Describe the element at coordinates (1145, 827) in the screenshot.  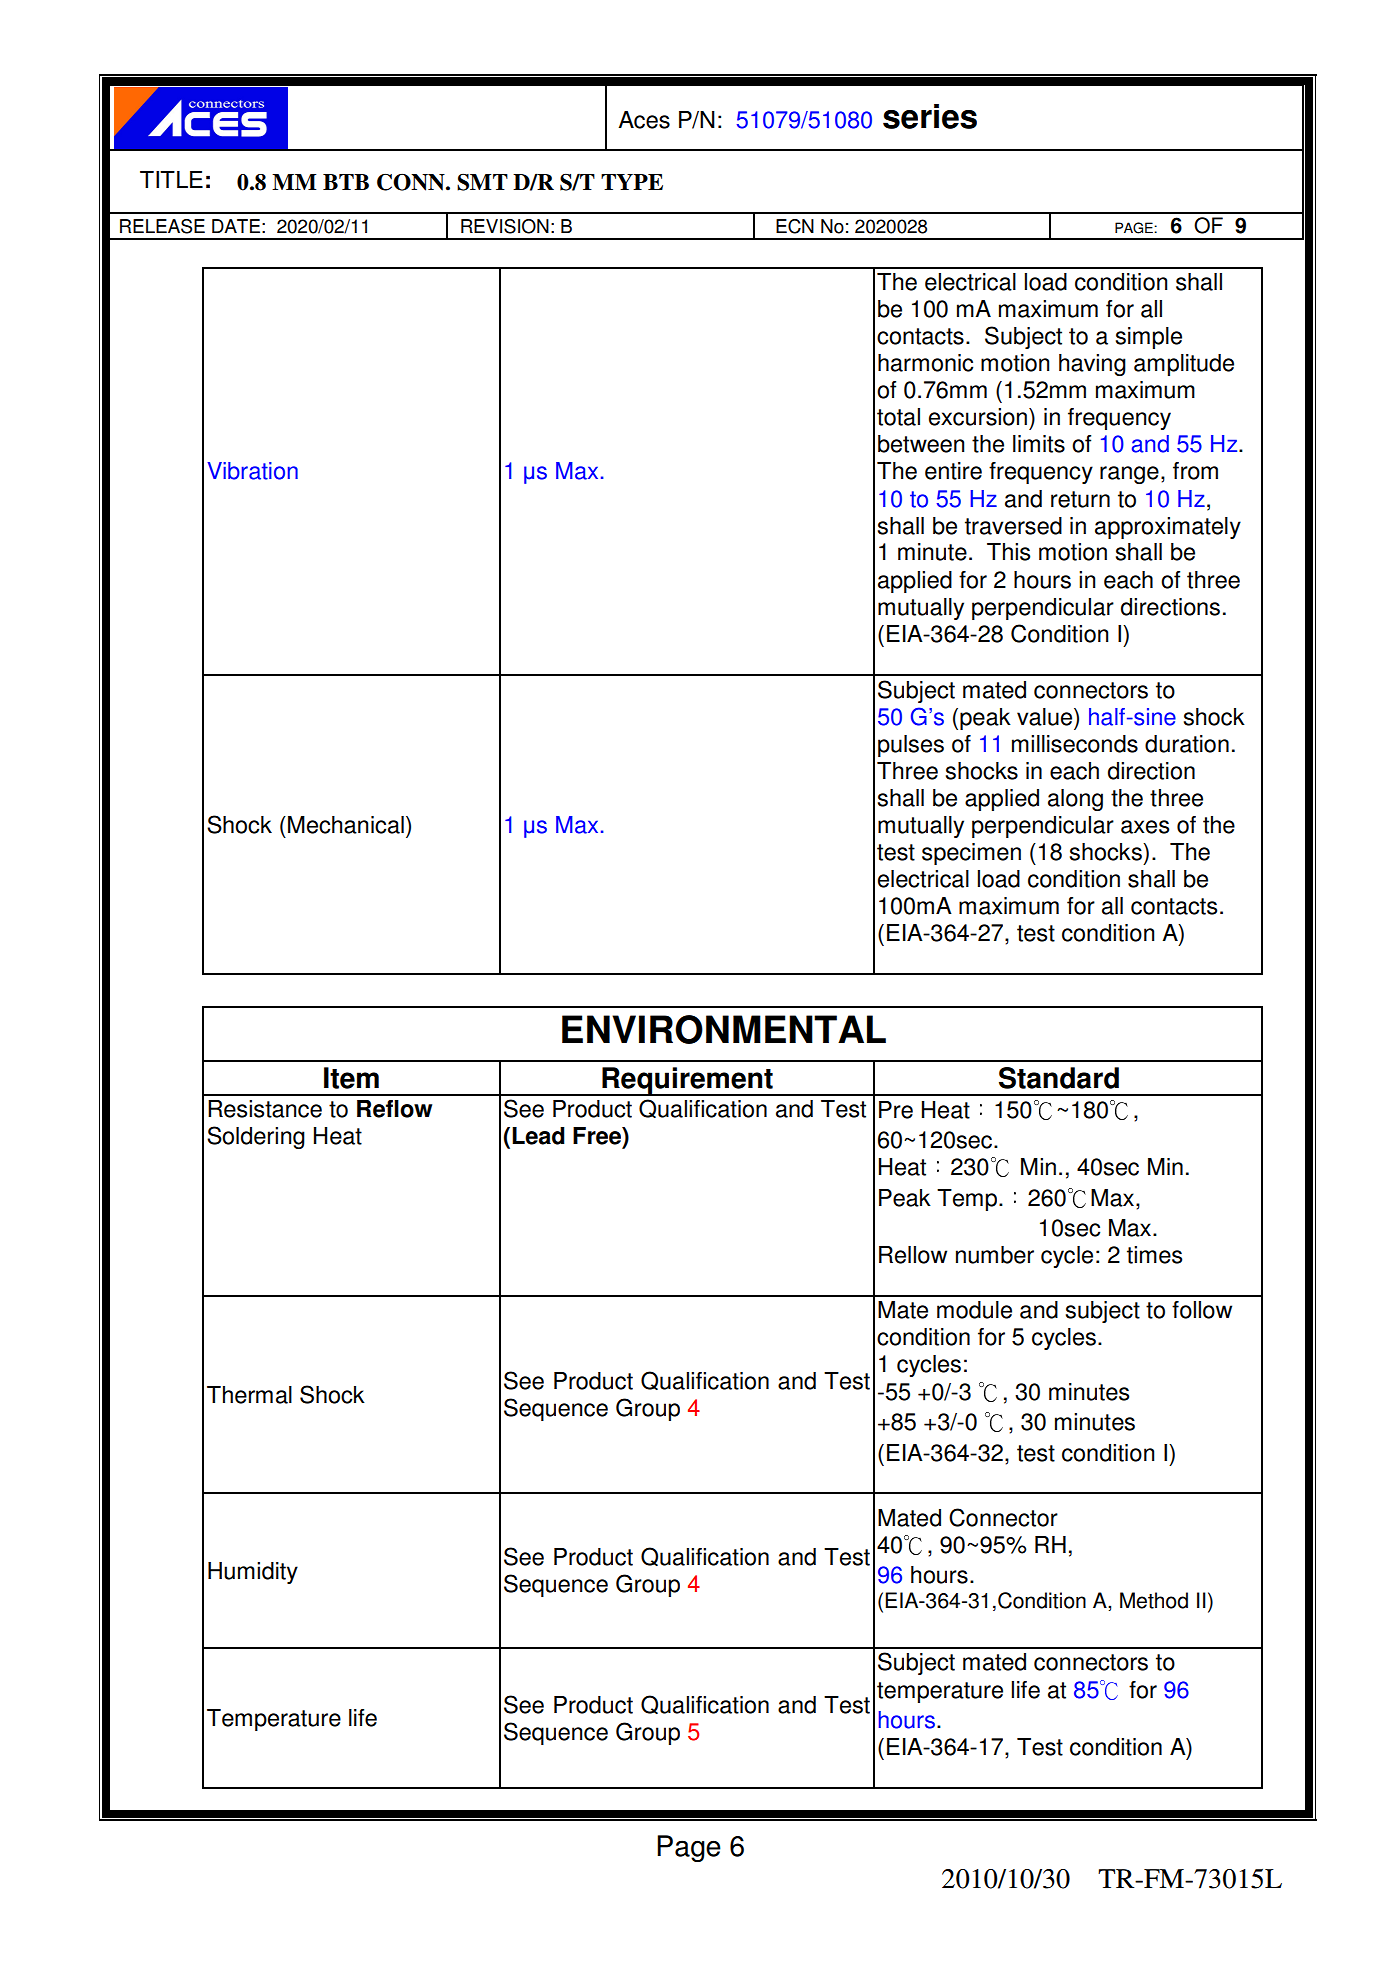
I see `axes` at that location.
